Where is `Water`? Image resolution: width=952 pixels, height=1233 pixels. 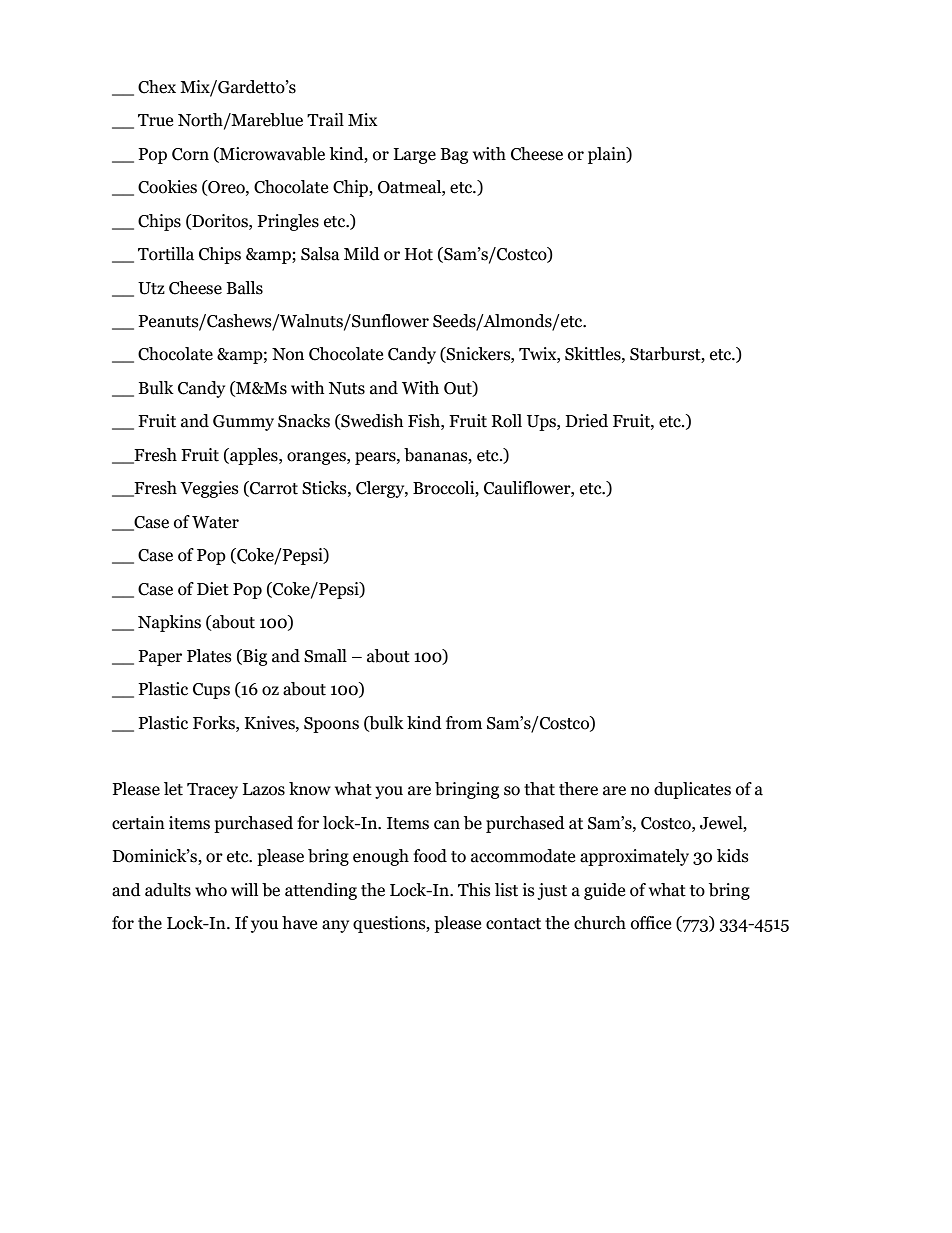
Water is located at coordinates (215, 522).
